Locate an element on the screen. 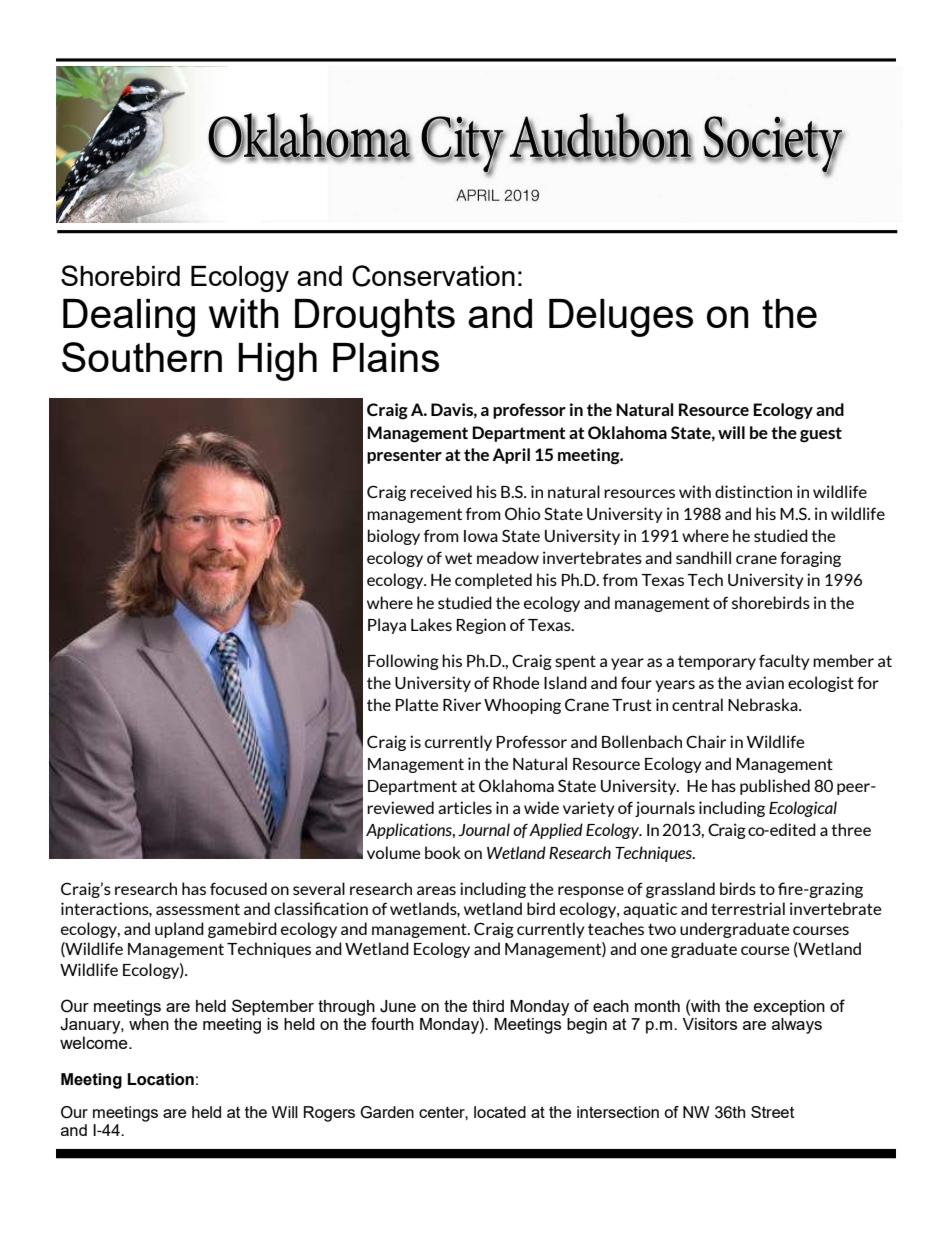 This screenshot has width=952, height=1233. focused is located at coordinates (238, 888).
